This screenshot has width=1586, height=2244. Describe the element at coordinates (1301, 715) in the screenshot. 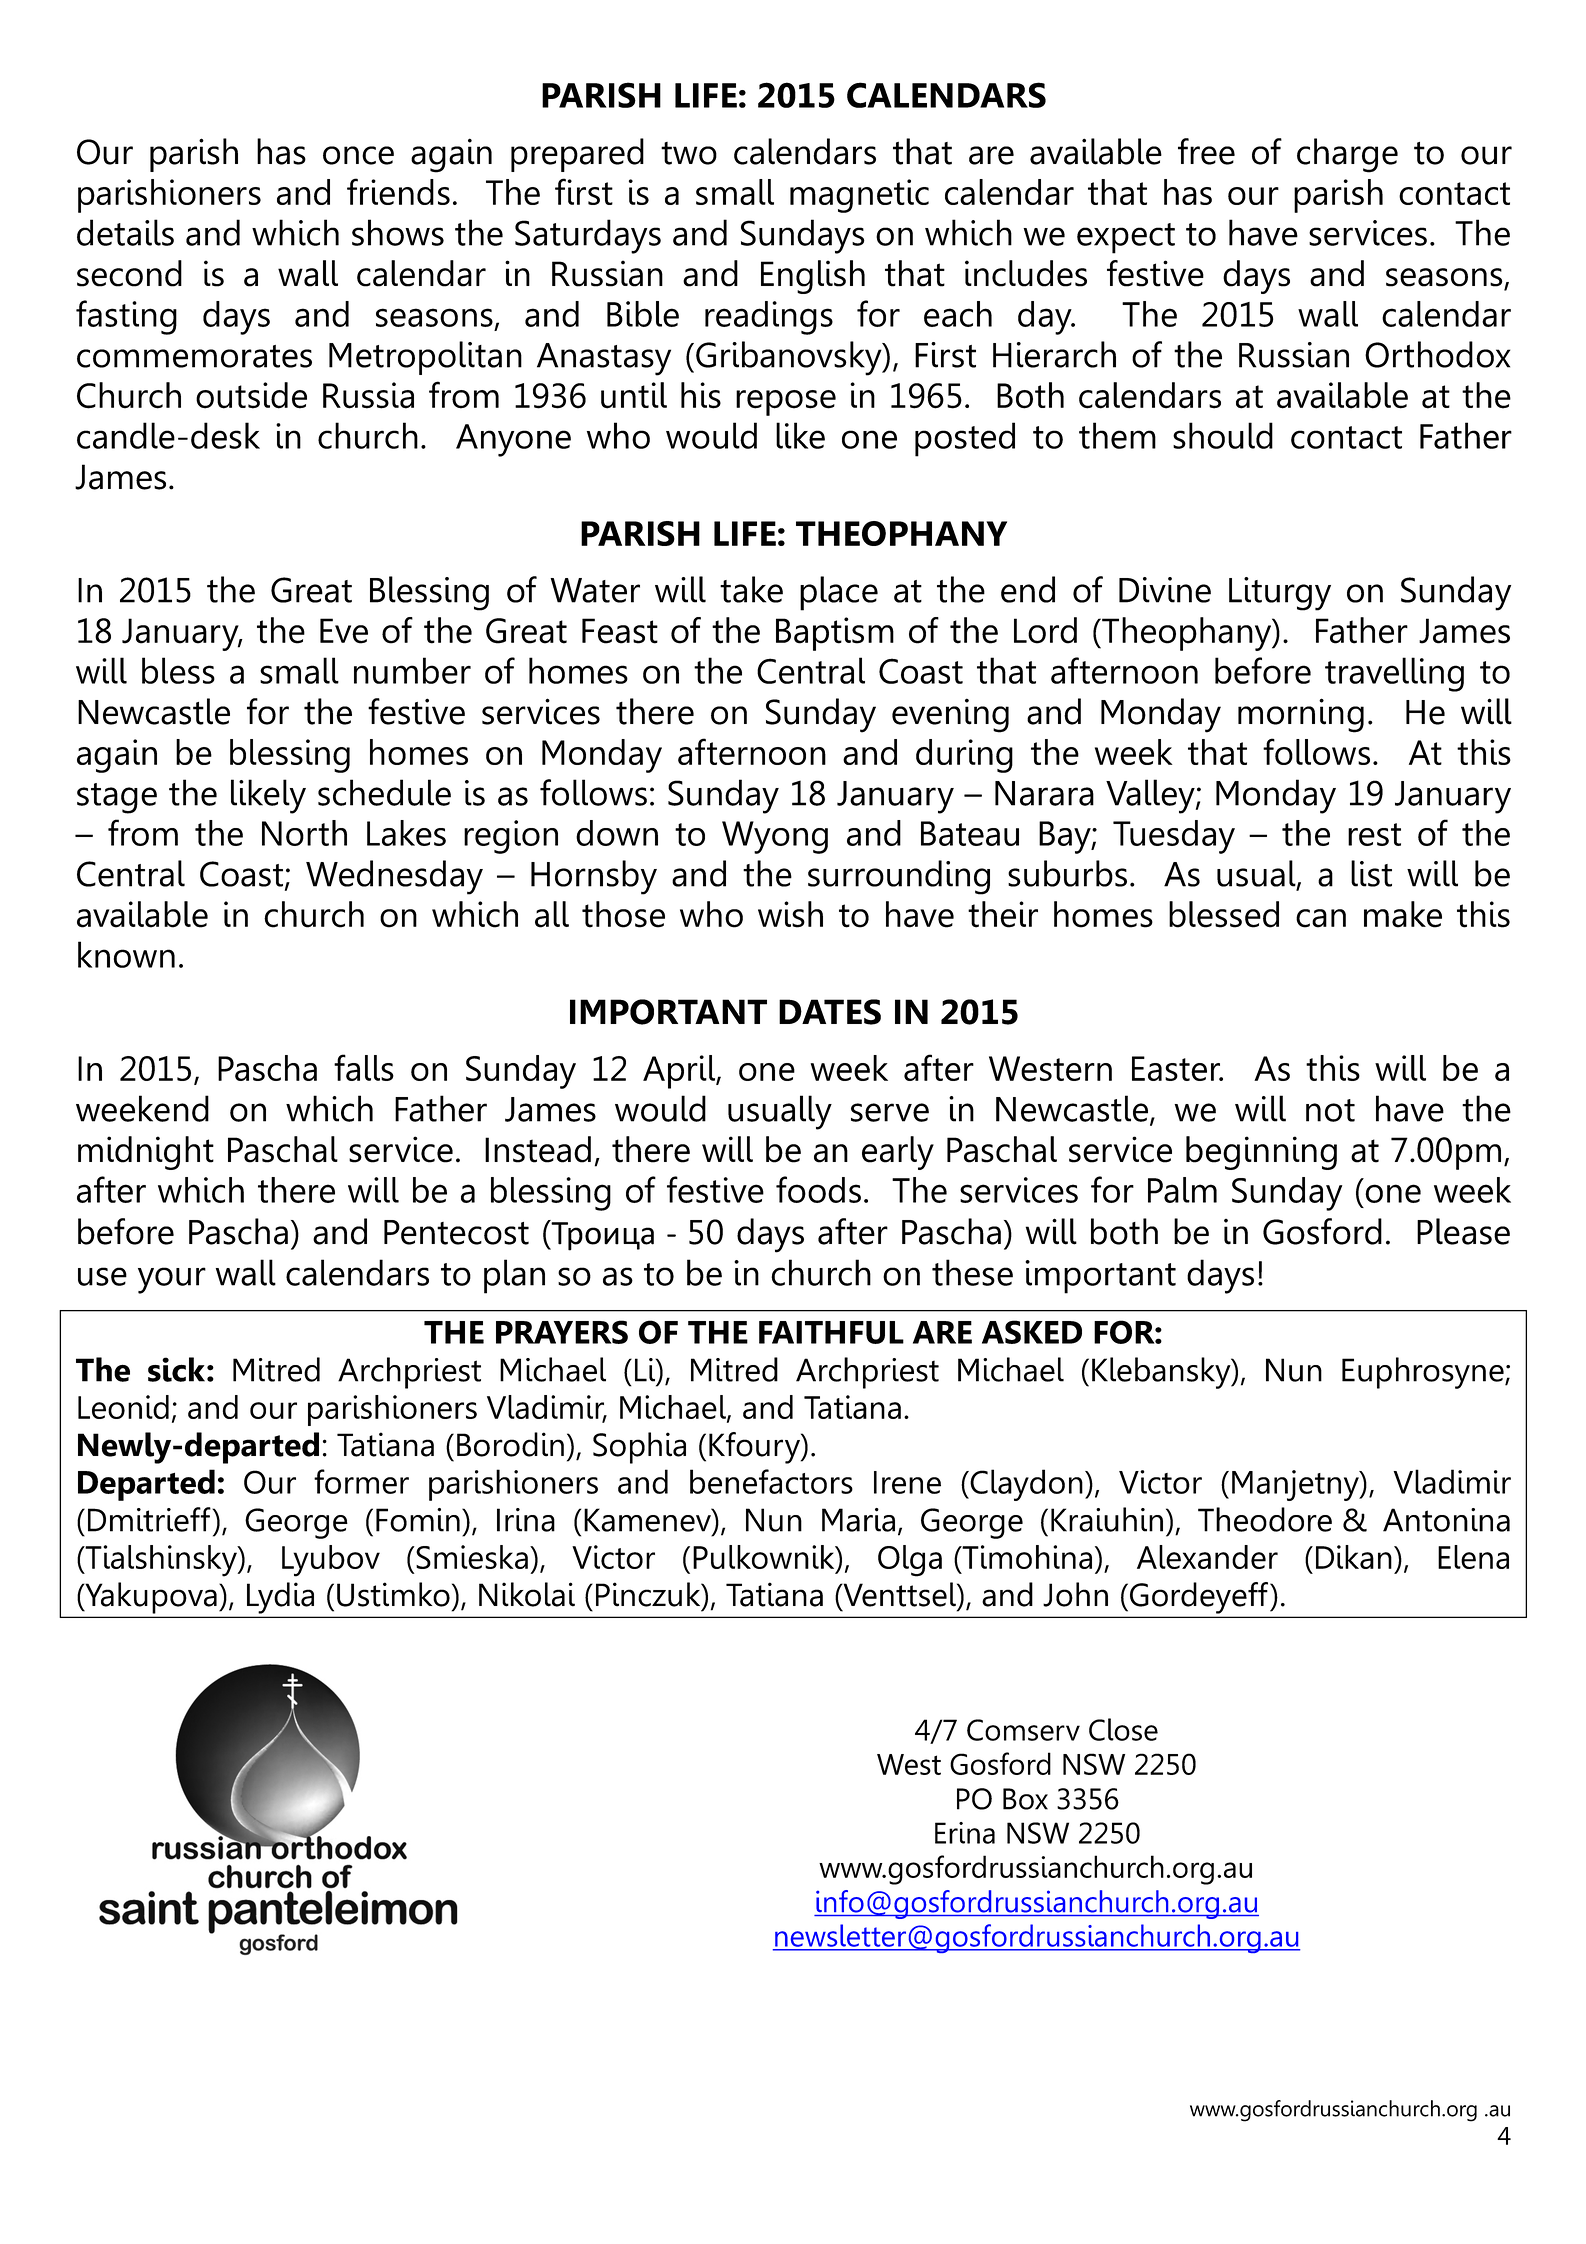

I see `morning` at that location.
